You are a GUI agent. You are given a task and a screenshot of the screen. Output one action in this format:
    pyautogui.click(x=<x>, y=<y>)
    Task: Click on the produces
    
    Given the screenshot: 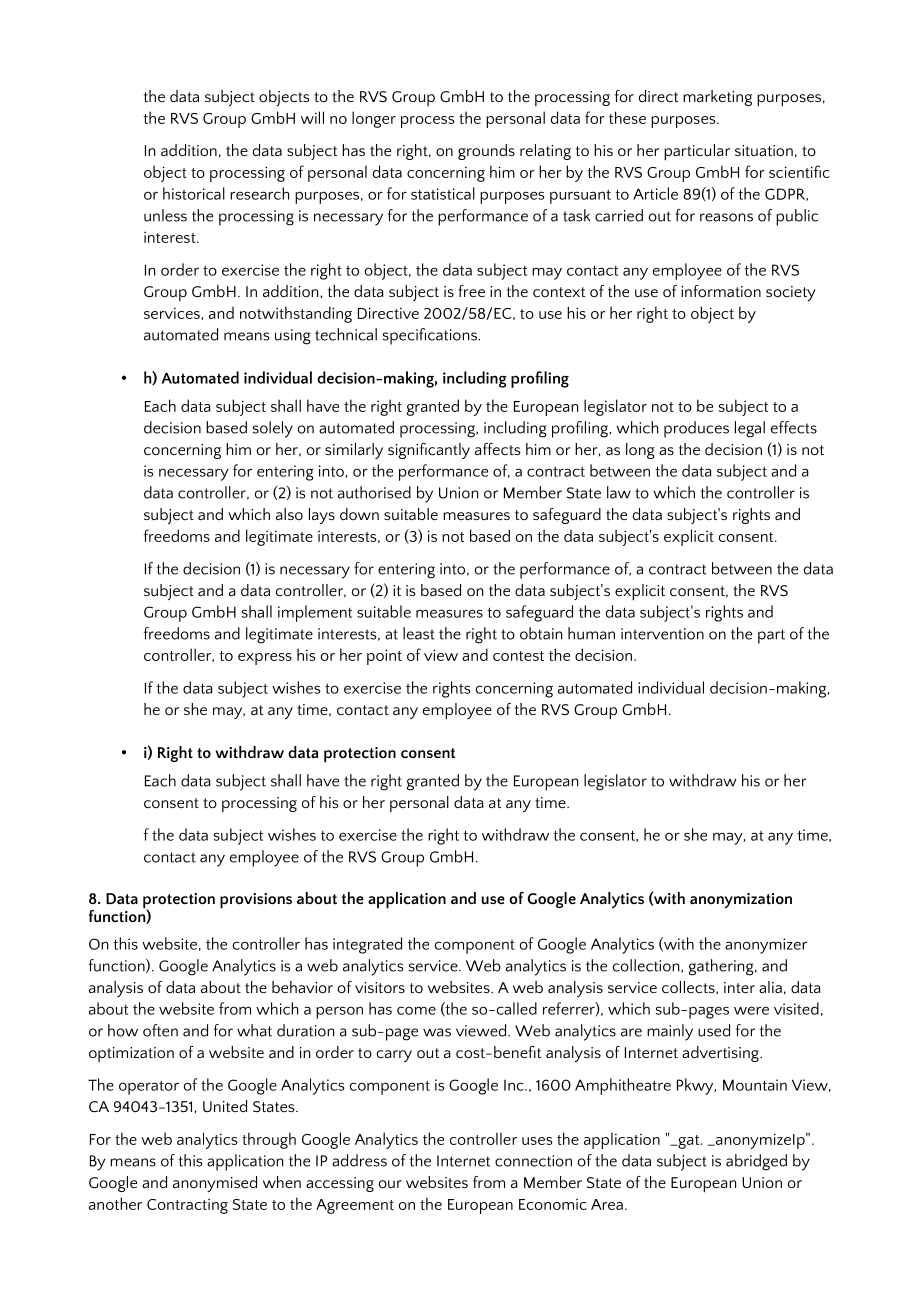 What is the action you would take?
    pyautogui.click(x=696, y=429)
